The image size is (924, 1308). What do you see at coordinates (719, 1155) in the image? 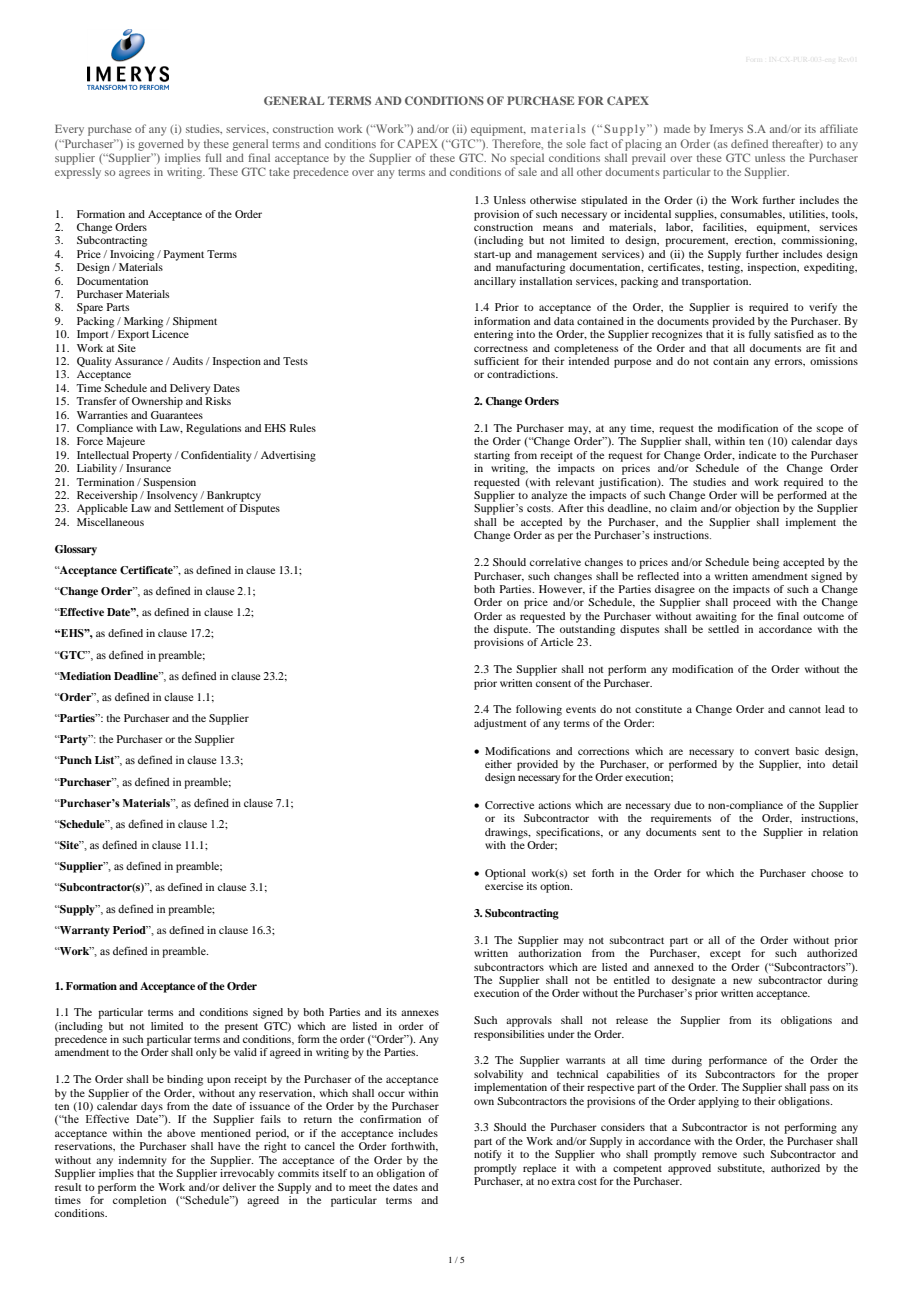
I see `remove` at bounding box center [719, 1155].
